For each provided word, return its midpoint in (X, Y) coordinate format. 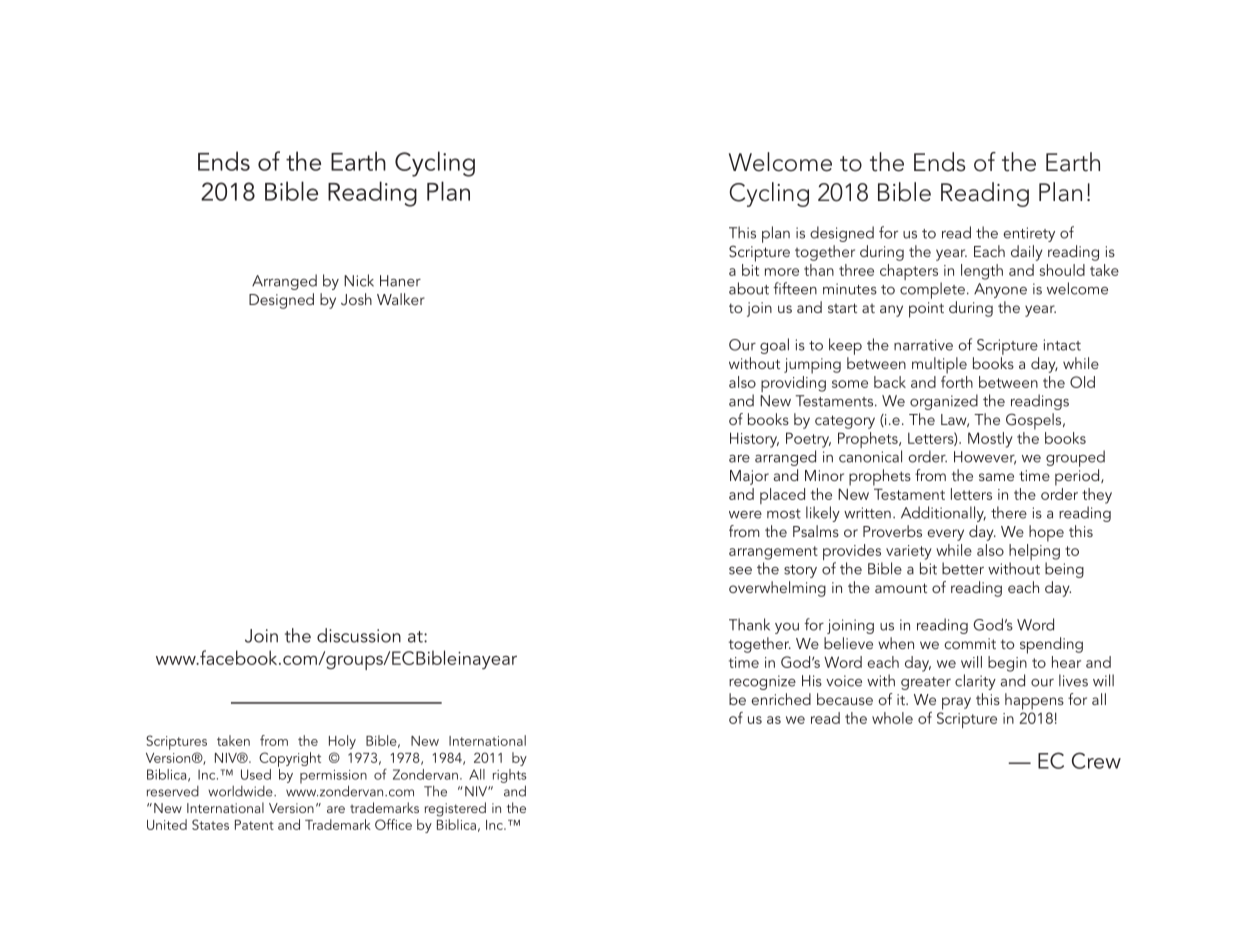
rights (510, 776)
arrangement (773, 553)
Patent (254, 825)
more (782, 272)
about (749, 288)
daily (1027, 253)
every (945, 535)
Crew (1096, 760)
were (745, 515)
